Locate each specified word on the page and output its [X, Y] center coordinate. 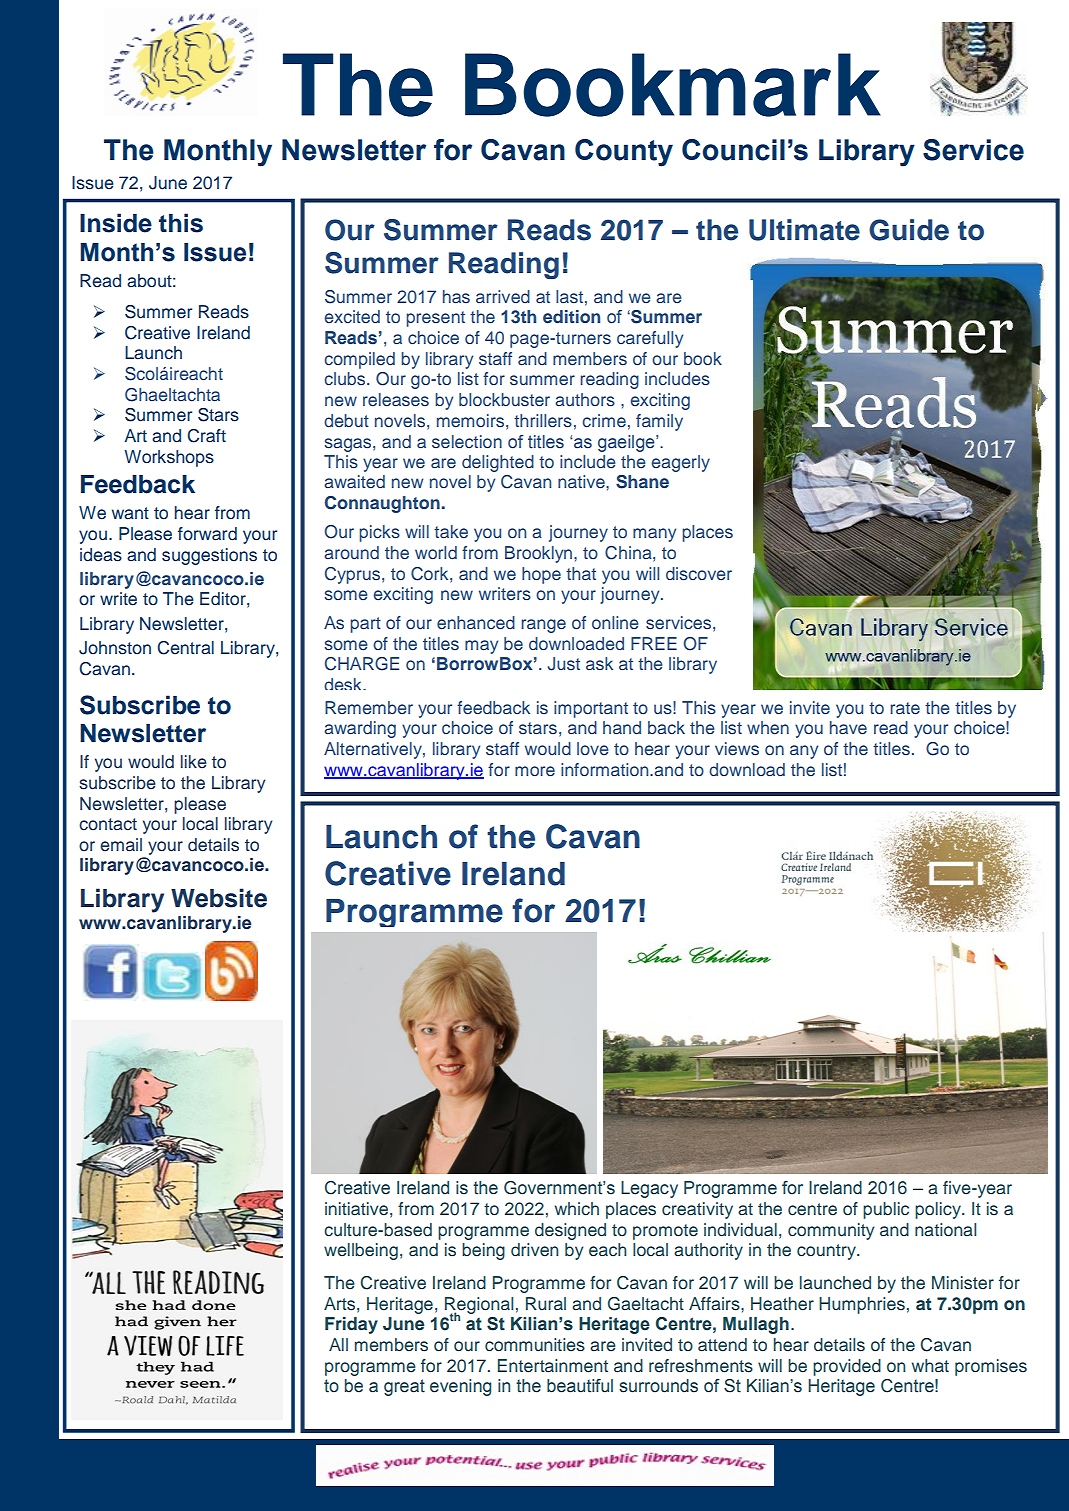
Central [186, 648]
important [591, 709]
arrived [503, 296]
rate [905, 708]
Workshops [169, 458]
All [338, 1344]
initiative [356, 1209]
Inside [116, 223]
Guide [909, 230]
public [886, 1210]
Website [219, 898]
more [535, 771]
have [848, 728]
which [577, 1209]
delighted [498, 463]
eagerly [680, 463]
